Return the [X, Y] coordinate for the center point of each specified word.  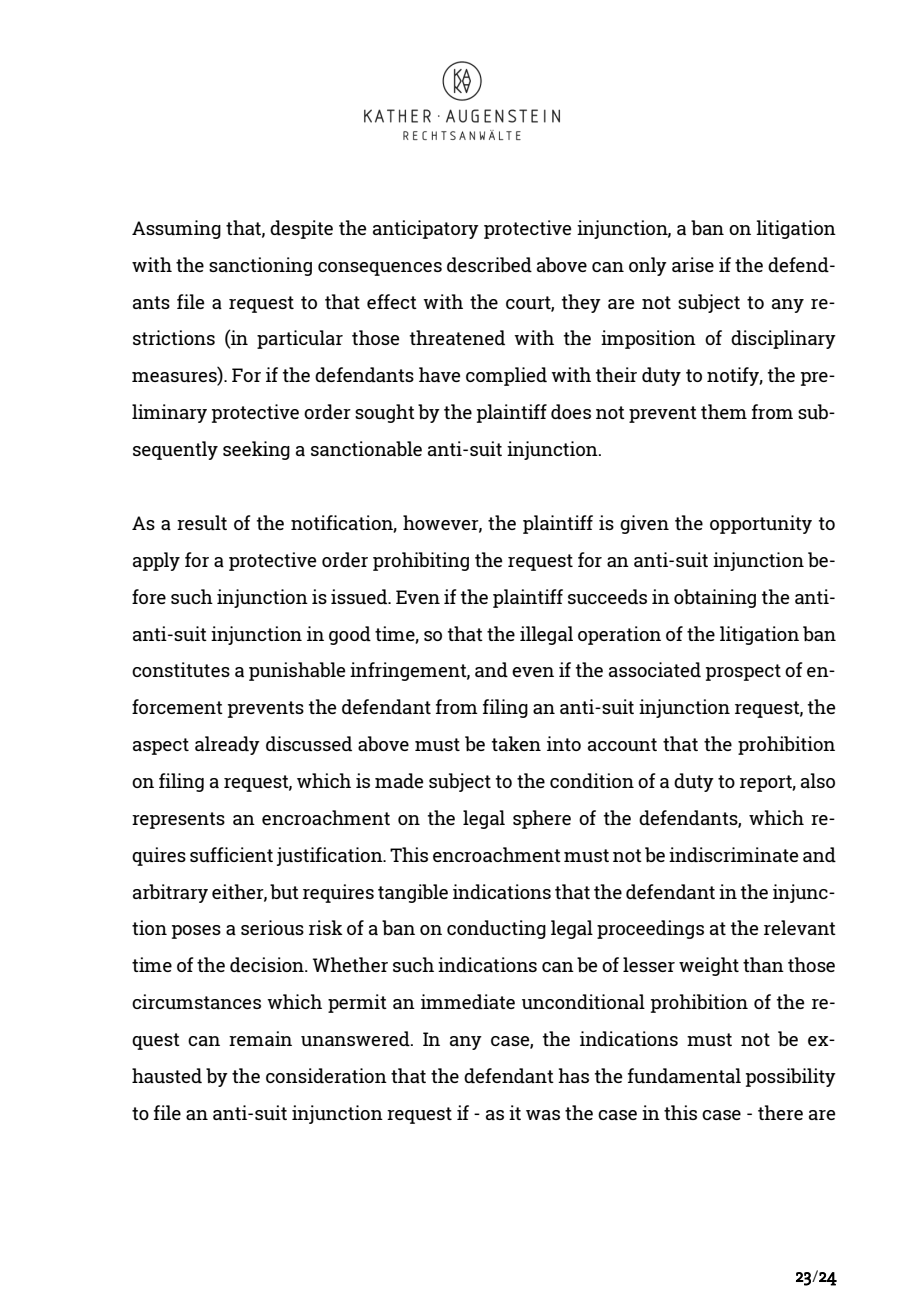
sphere [542, 819]
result [202, 522]
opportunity [761, 524]
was [543, 1115]
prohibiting [421, 561]
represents [178, 820]
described [489, 264]
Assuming [176, 229]
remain [260, 1038]
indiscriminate [733, 854]
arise [693, 264]
